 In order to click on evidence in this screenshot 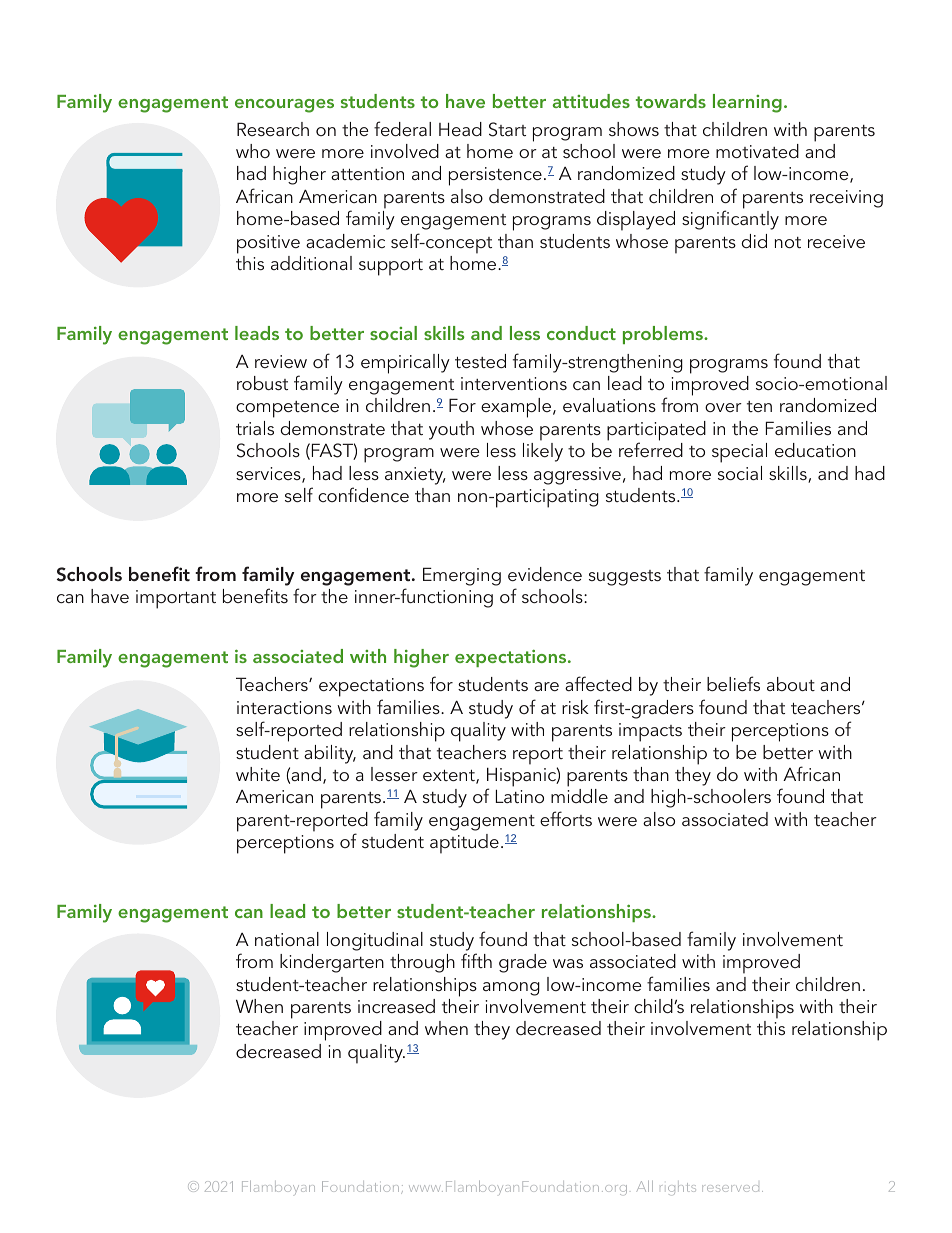, I will do `click(545, 574)`.
